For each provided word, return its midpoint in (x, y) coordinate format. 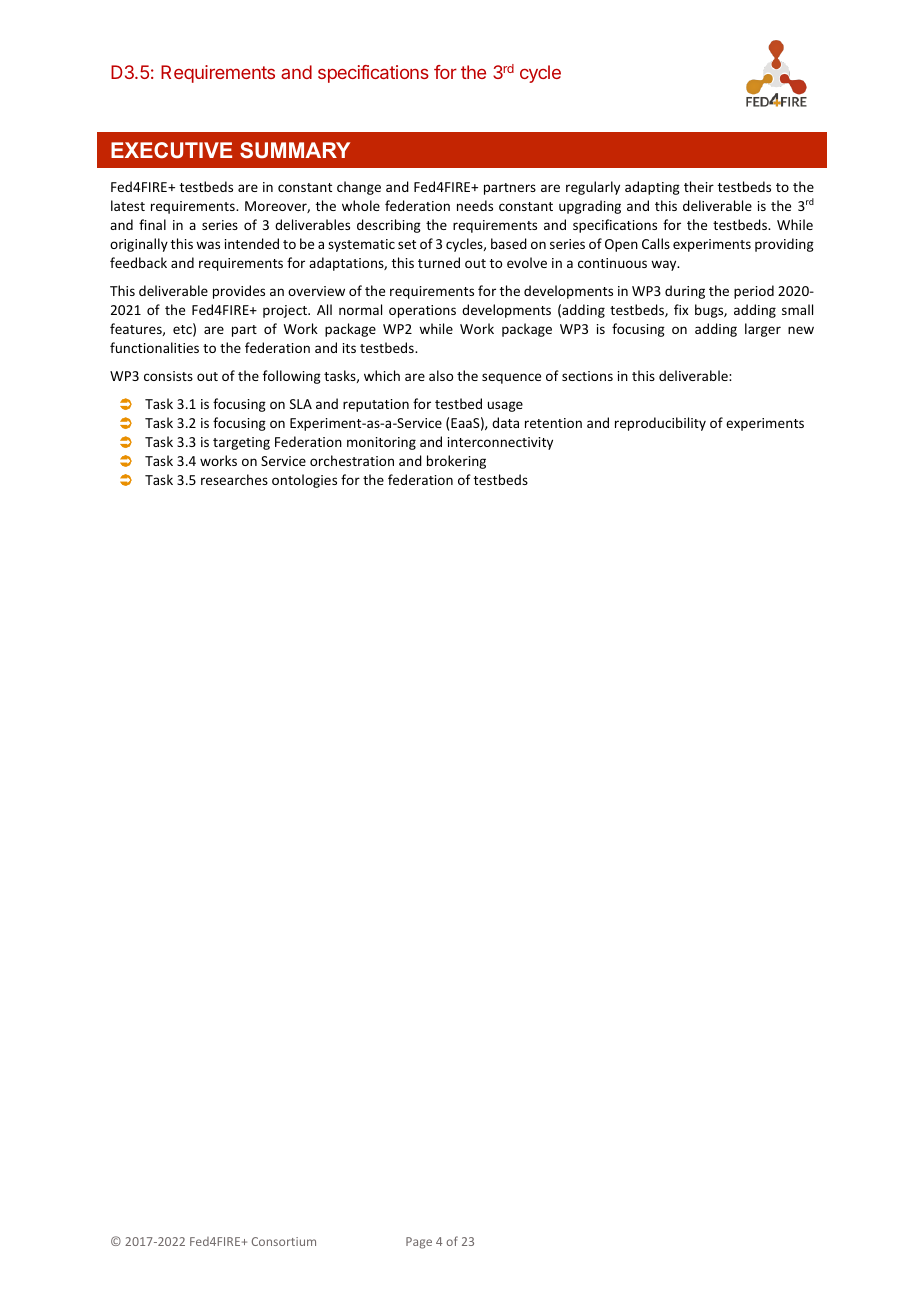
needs (475, 205)
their (699, 186)
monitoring (381, 443)
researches (234, 479)
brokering (456, 462)
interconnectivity (500, 443)
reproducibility (660, 424)
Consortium (284, 1241)
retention (553, 423)
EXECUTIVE (171, 150)
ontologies (304, 481)
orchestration (352, 460)
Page (419, 1243)
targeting (241, 443)
